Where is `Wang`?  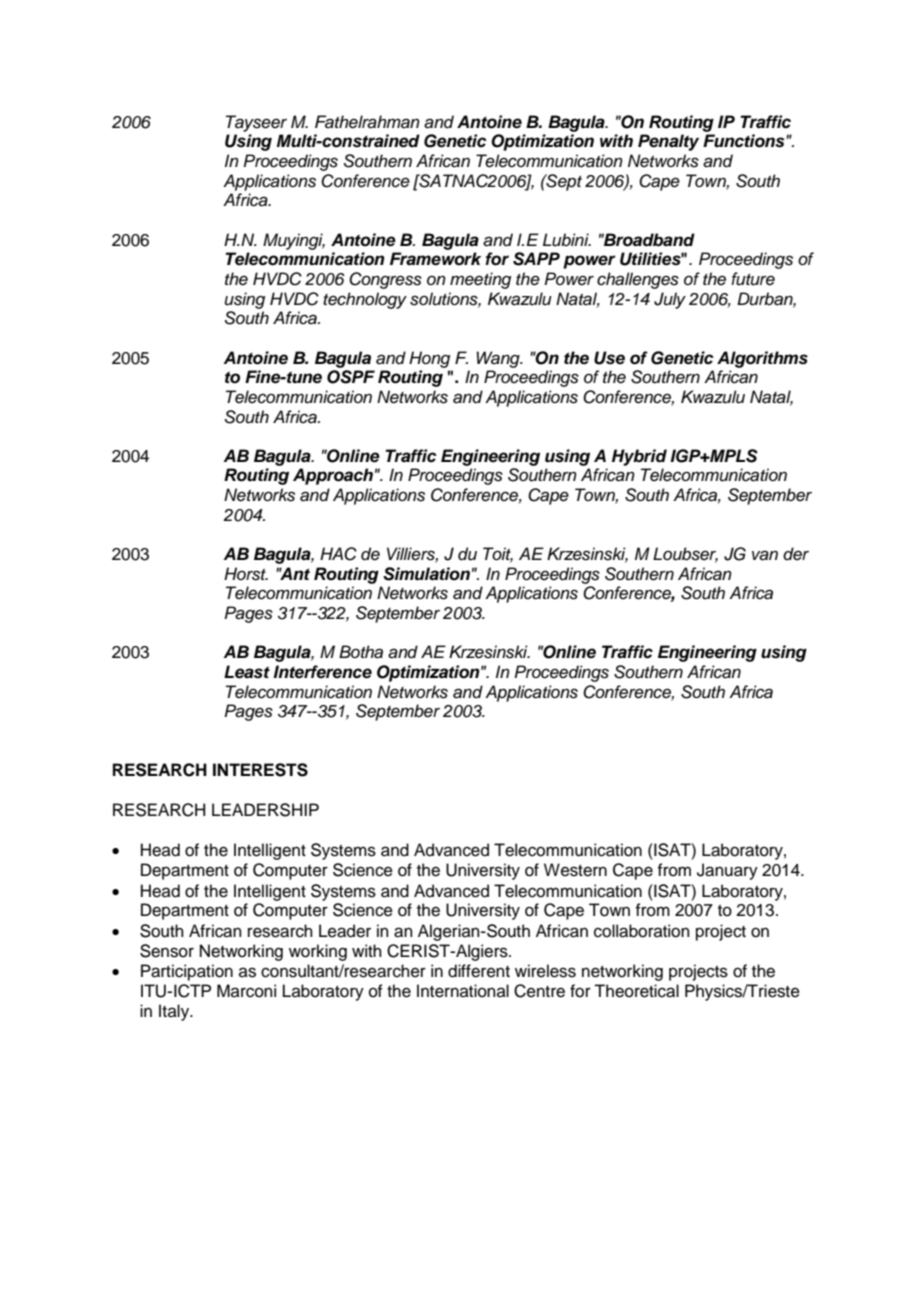 Wang is located at coordinates (499, 359).
